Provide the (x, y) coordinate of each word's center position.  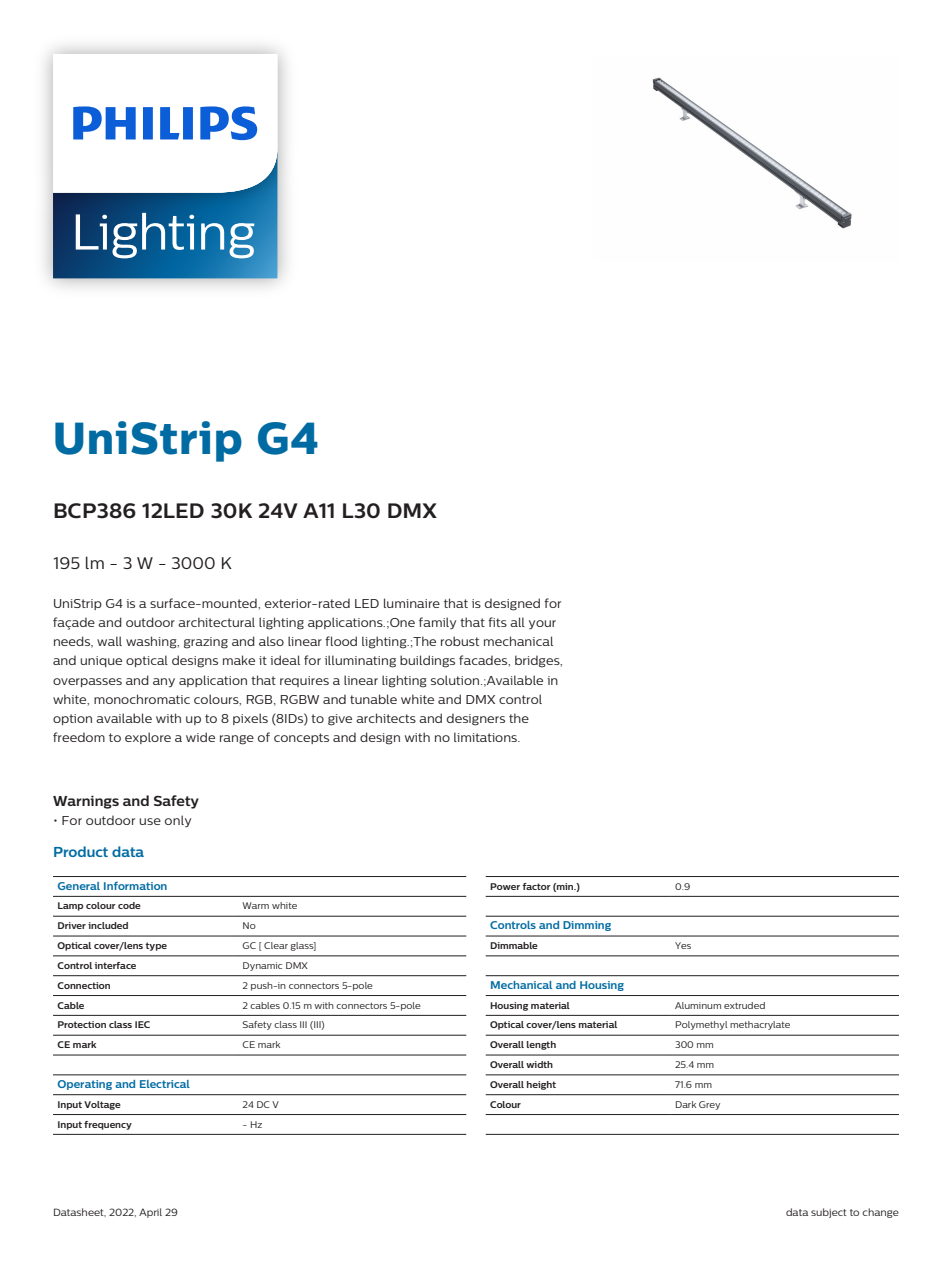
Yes (683, 945)
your (542, 624)
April (150, 1213)
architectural (216, 622)
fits (497, 622)
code (129, 905)
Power (505, 886)
